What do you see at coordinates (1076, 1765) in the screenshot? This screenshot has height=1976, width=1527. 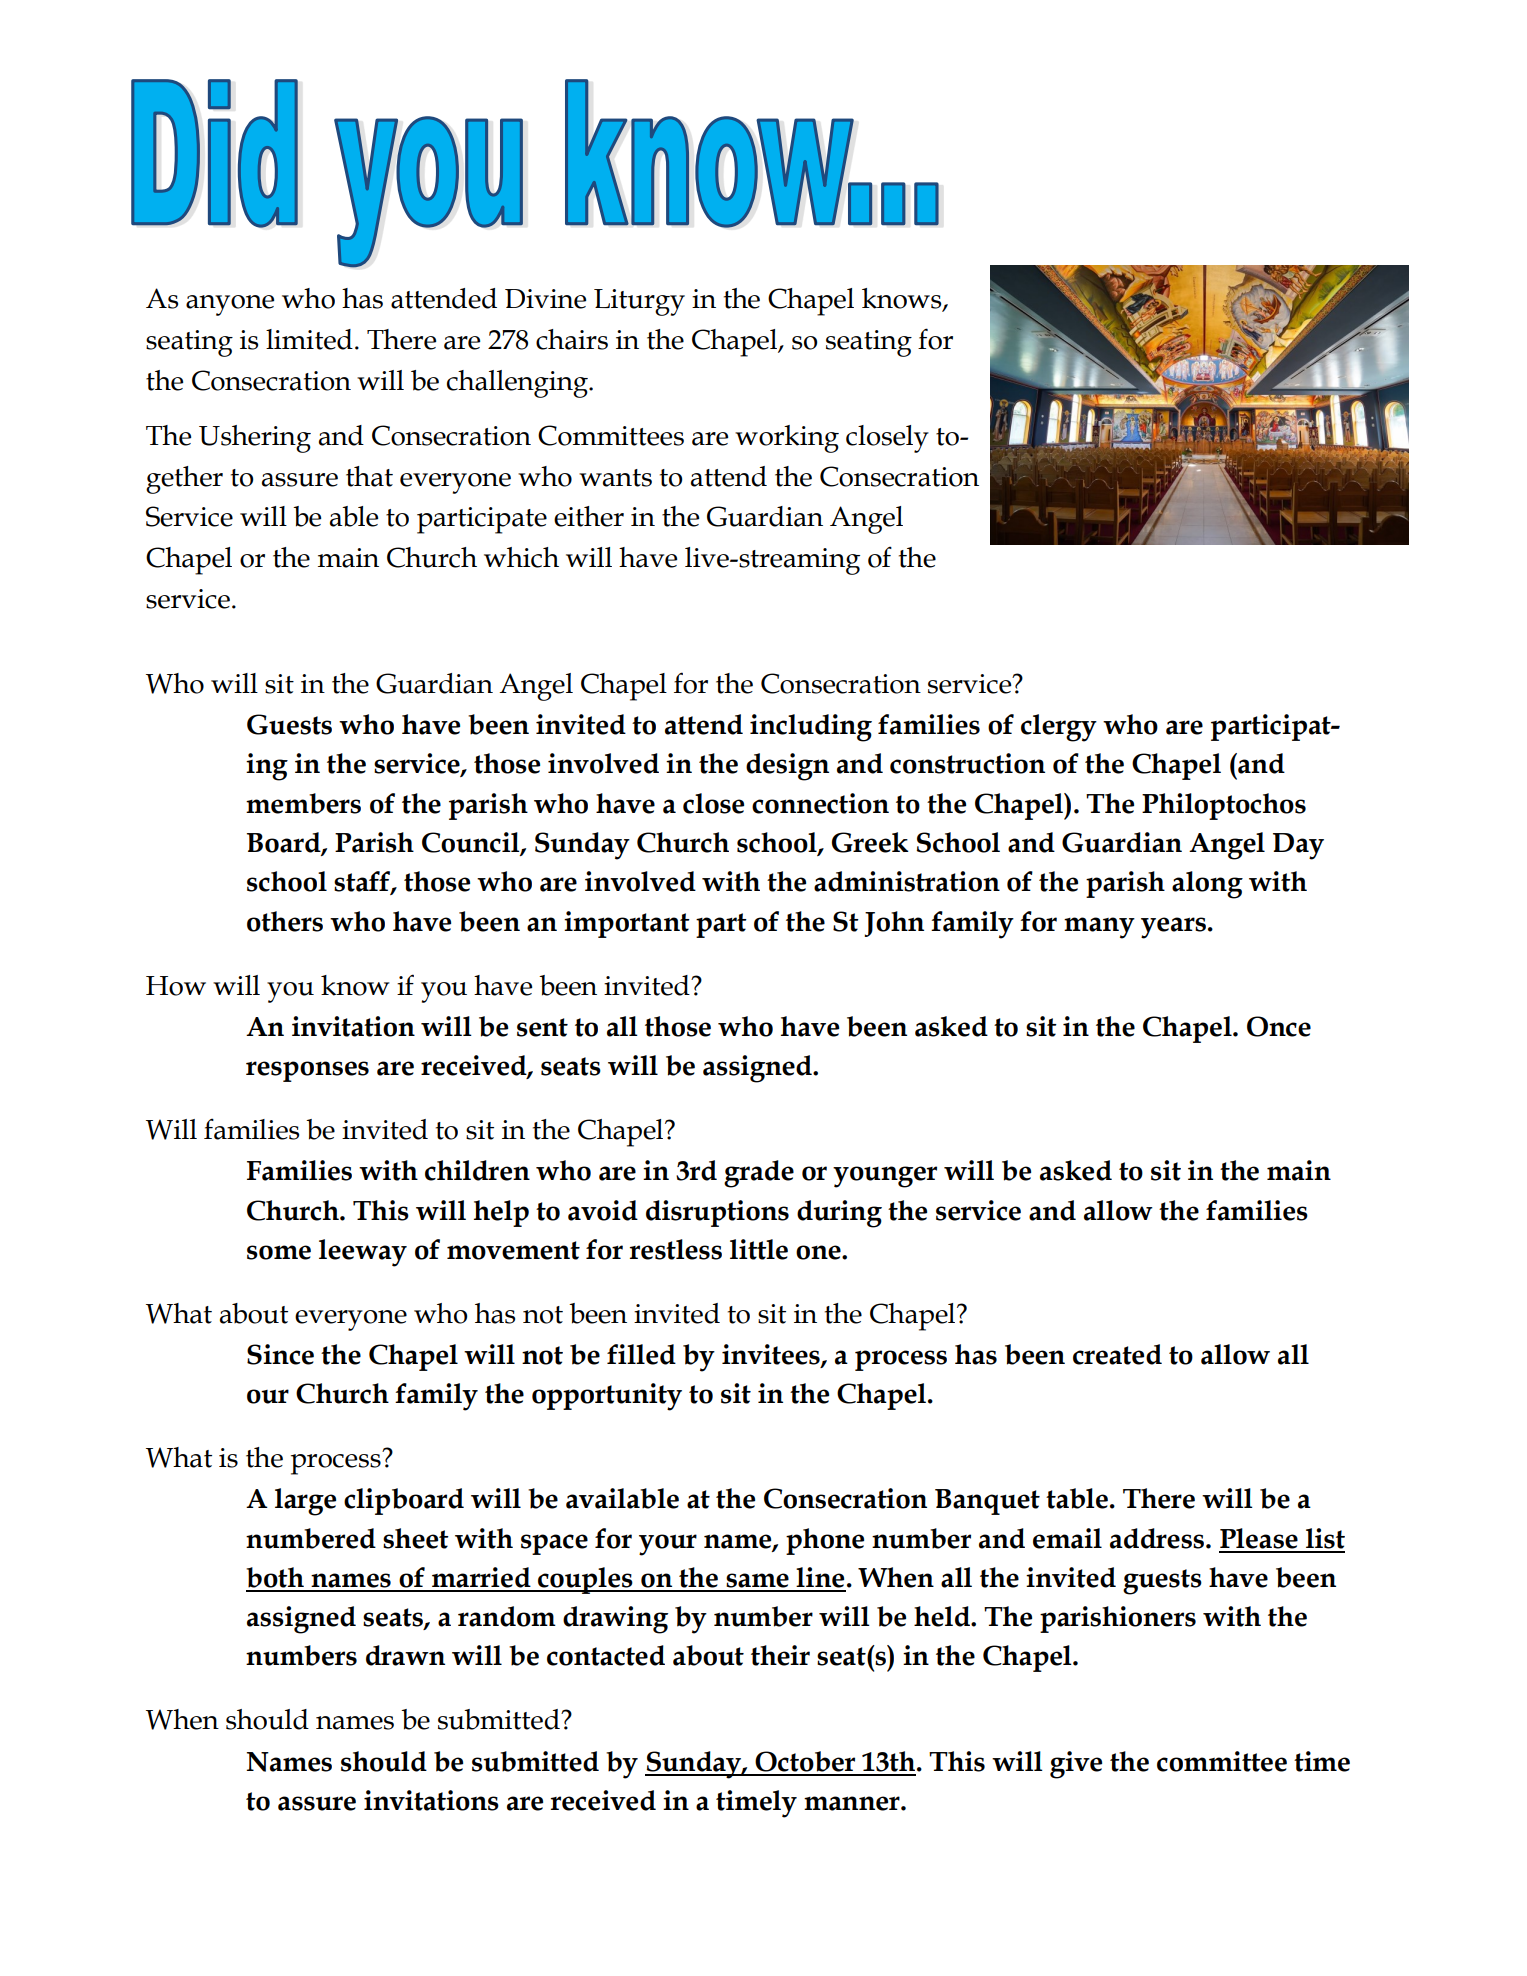 I see `give` at bounding box center [1076, 1765].
